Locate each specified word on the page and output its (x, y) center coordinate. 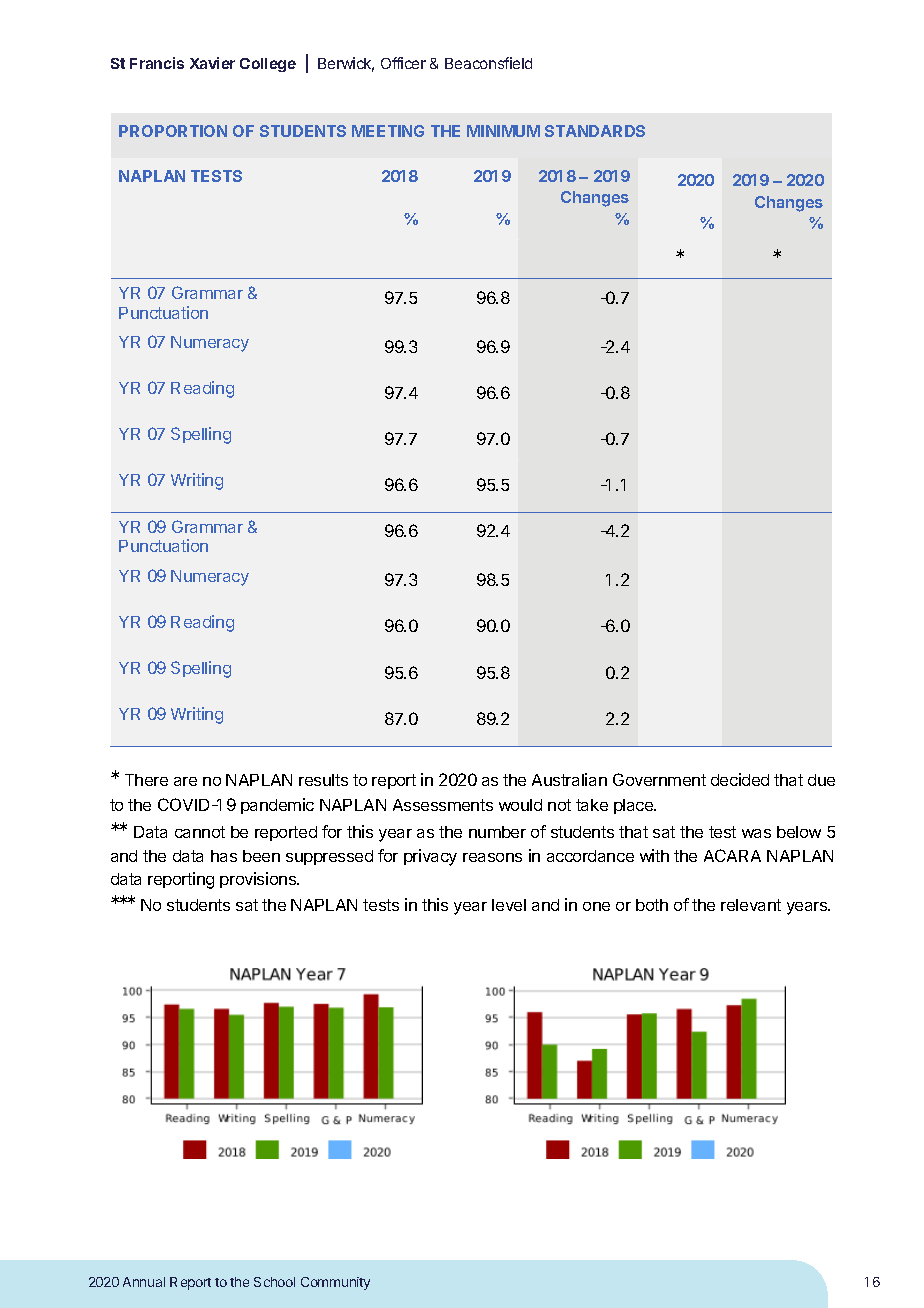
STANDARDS (595, 131)
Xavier (212, 63)
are (185, 781)
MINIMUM (503, 131)
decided (740, 779)
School (274, 1282)
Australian (569, 779)
